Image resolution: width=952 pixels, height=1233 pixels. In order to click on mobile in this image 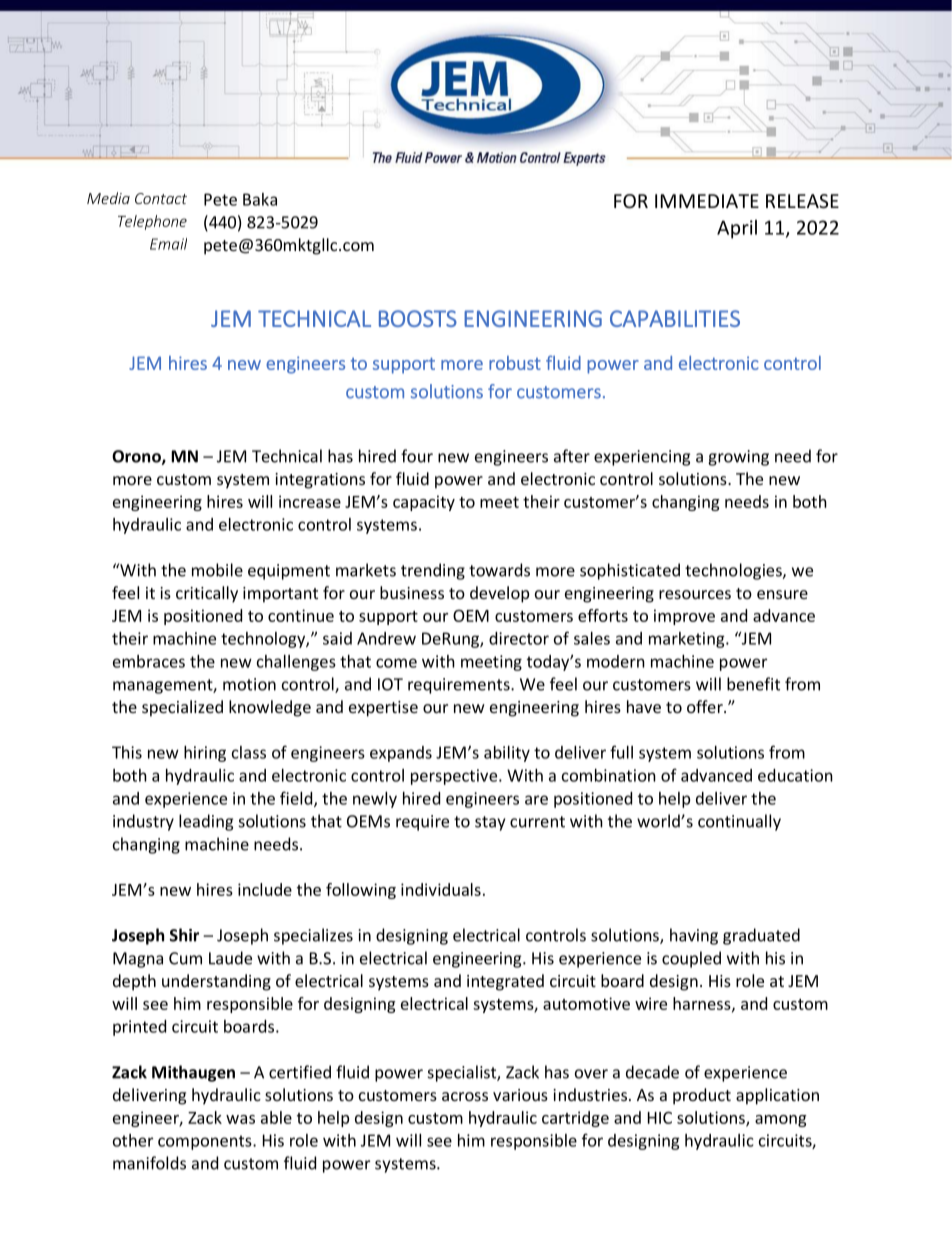, I will do `click(217, 570)`.
